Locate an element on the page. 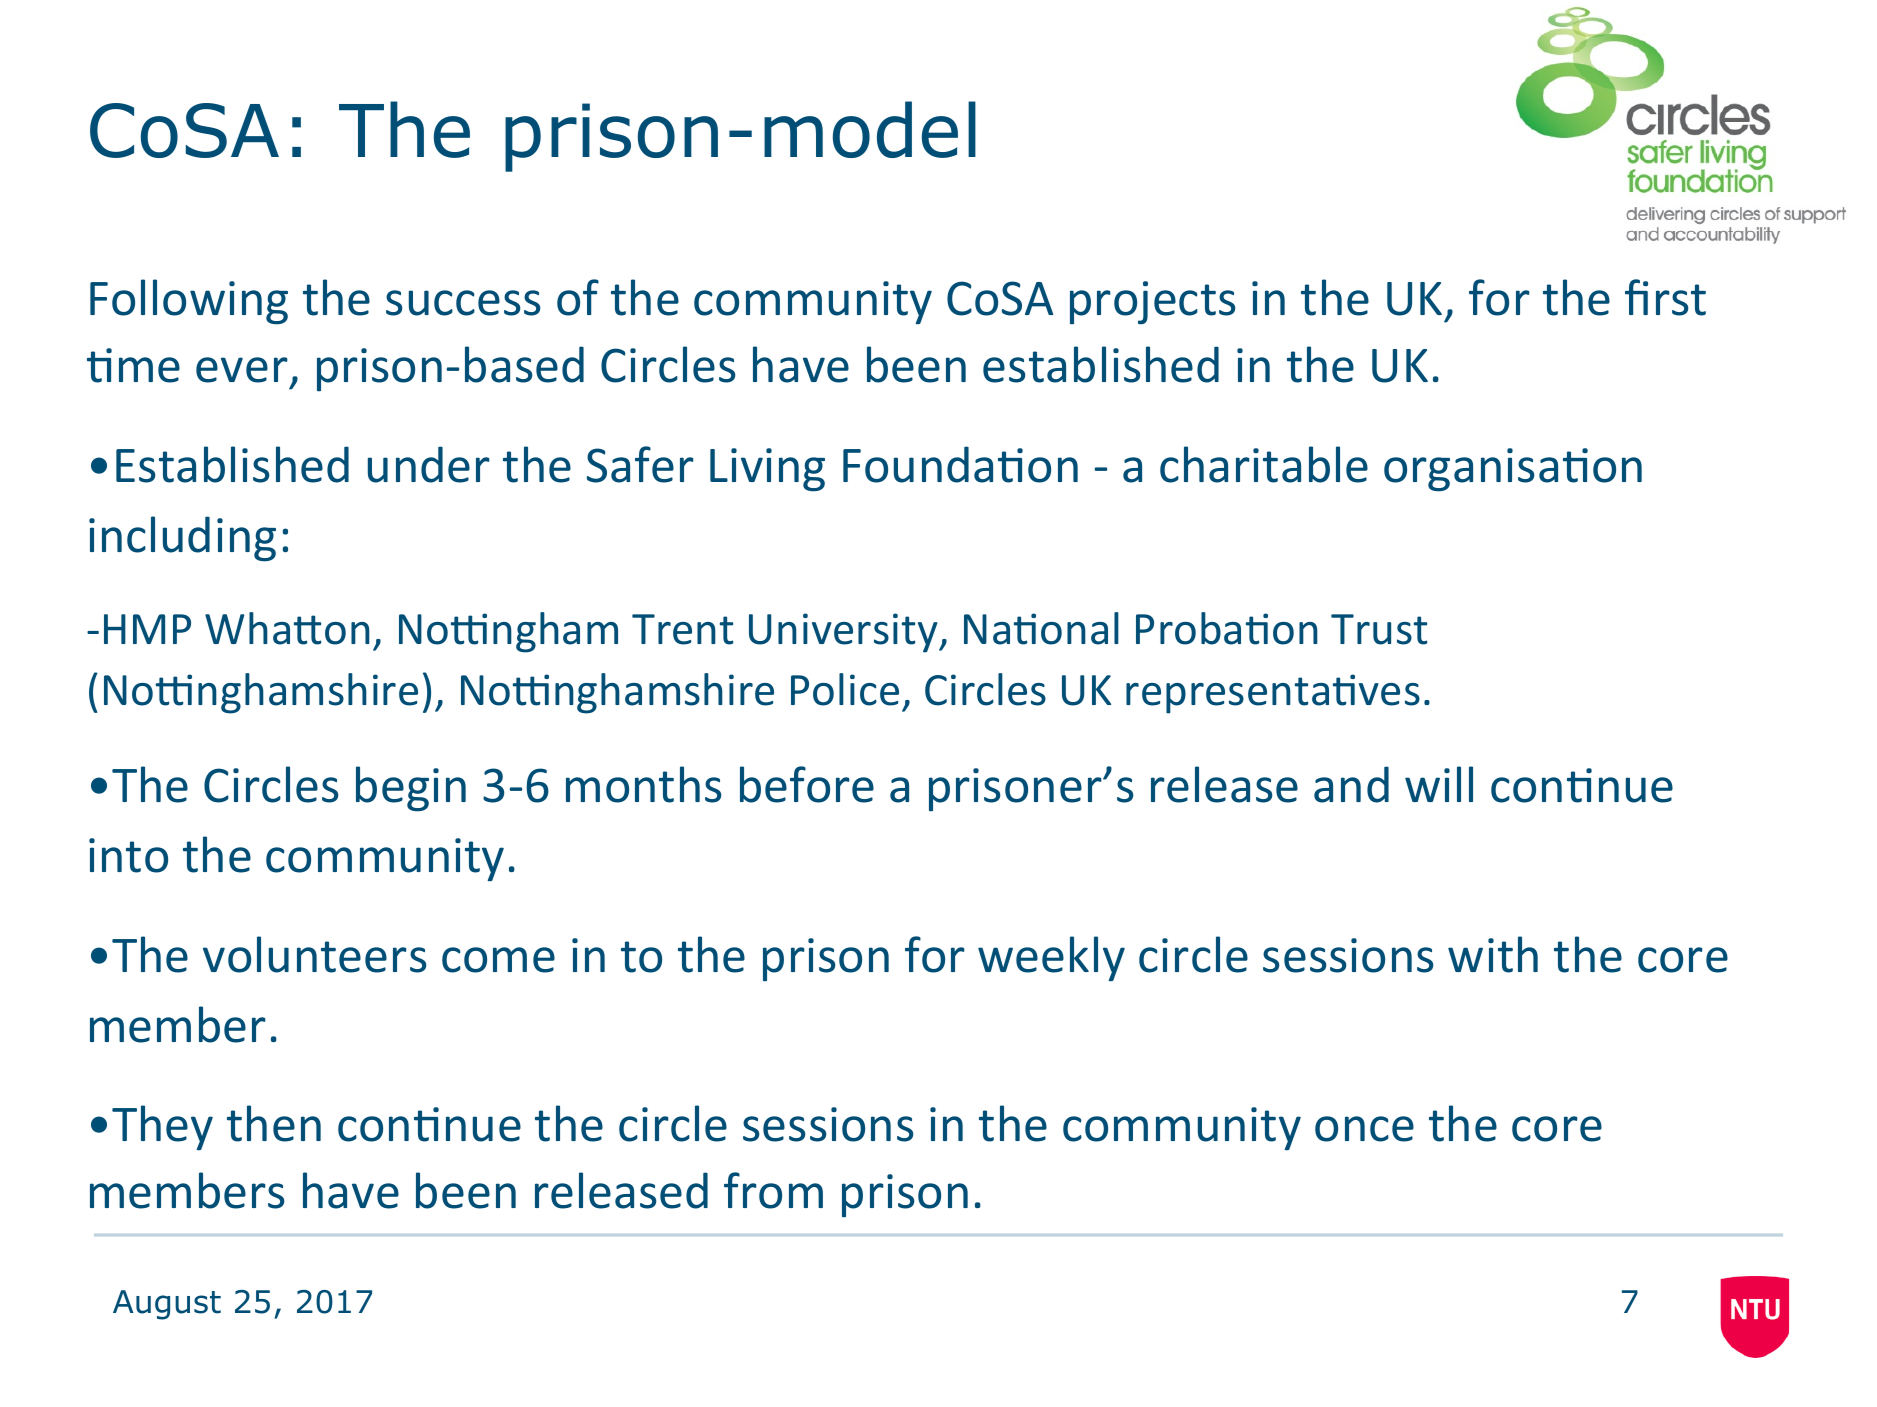 This document has height=1407, width=1877. once is located at coordinates (1364, 1129).
